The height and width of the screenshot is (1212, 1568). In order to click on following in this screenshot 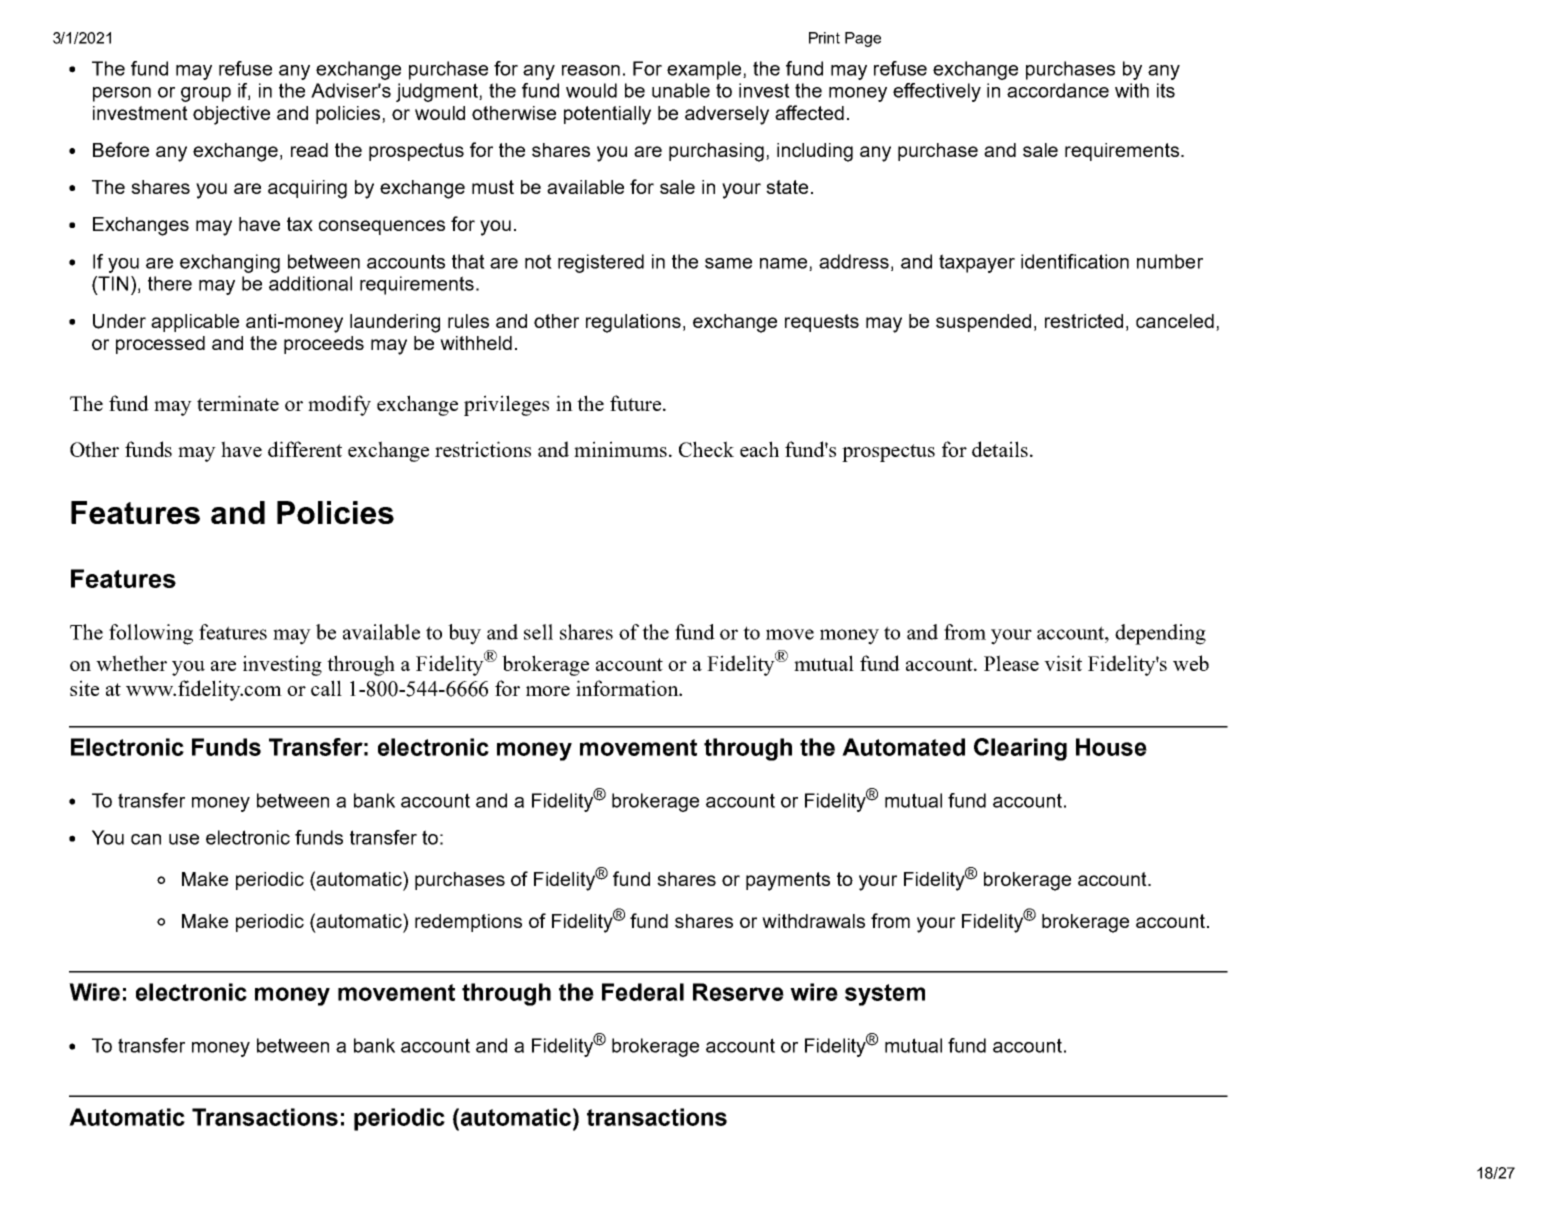, I will do `click(151, 634)`.
